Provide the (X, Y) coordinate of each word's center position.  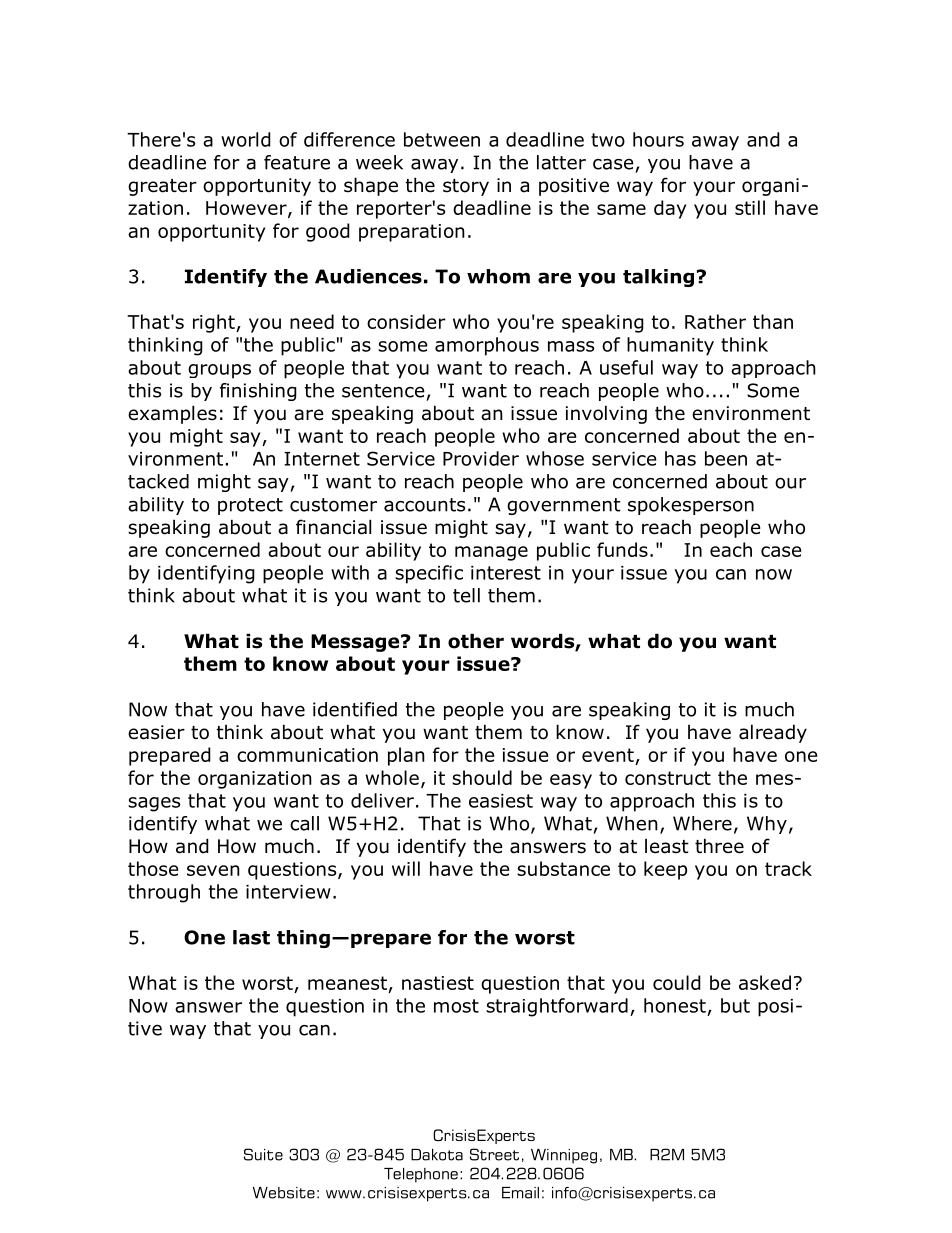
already (773, 733)
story (466, 187)
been (726, 458)
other (476, 641)
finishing (258, 392)
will (406, 868)
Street (494, 1154)
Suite (263, 1154)
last (251, 937)
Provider (481, 458)
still (750, 207)
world (246, 139)
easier (156, 732)
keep (665, 870)
